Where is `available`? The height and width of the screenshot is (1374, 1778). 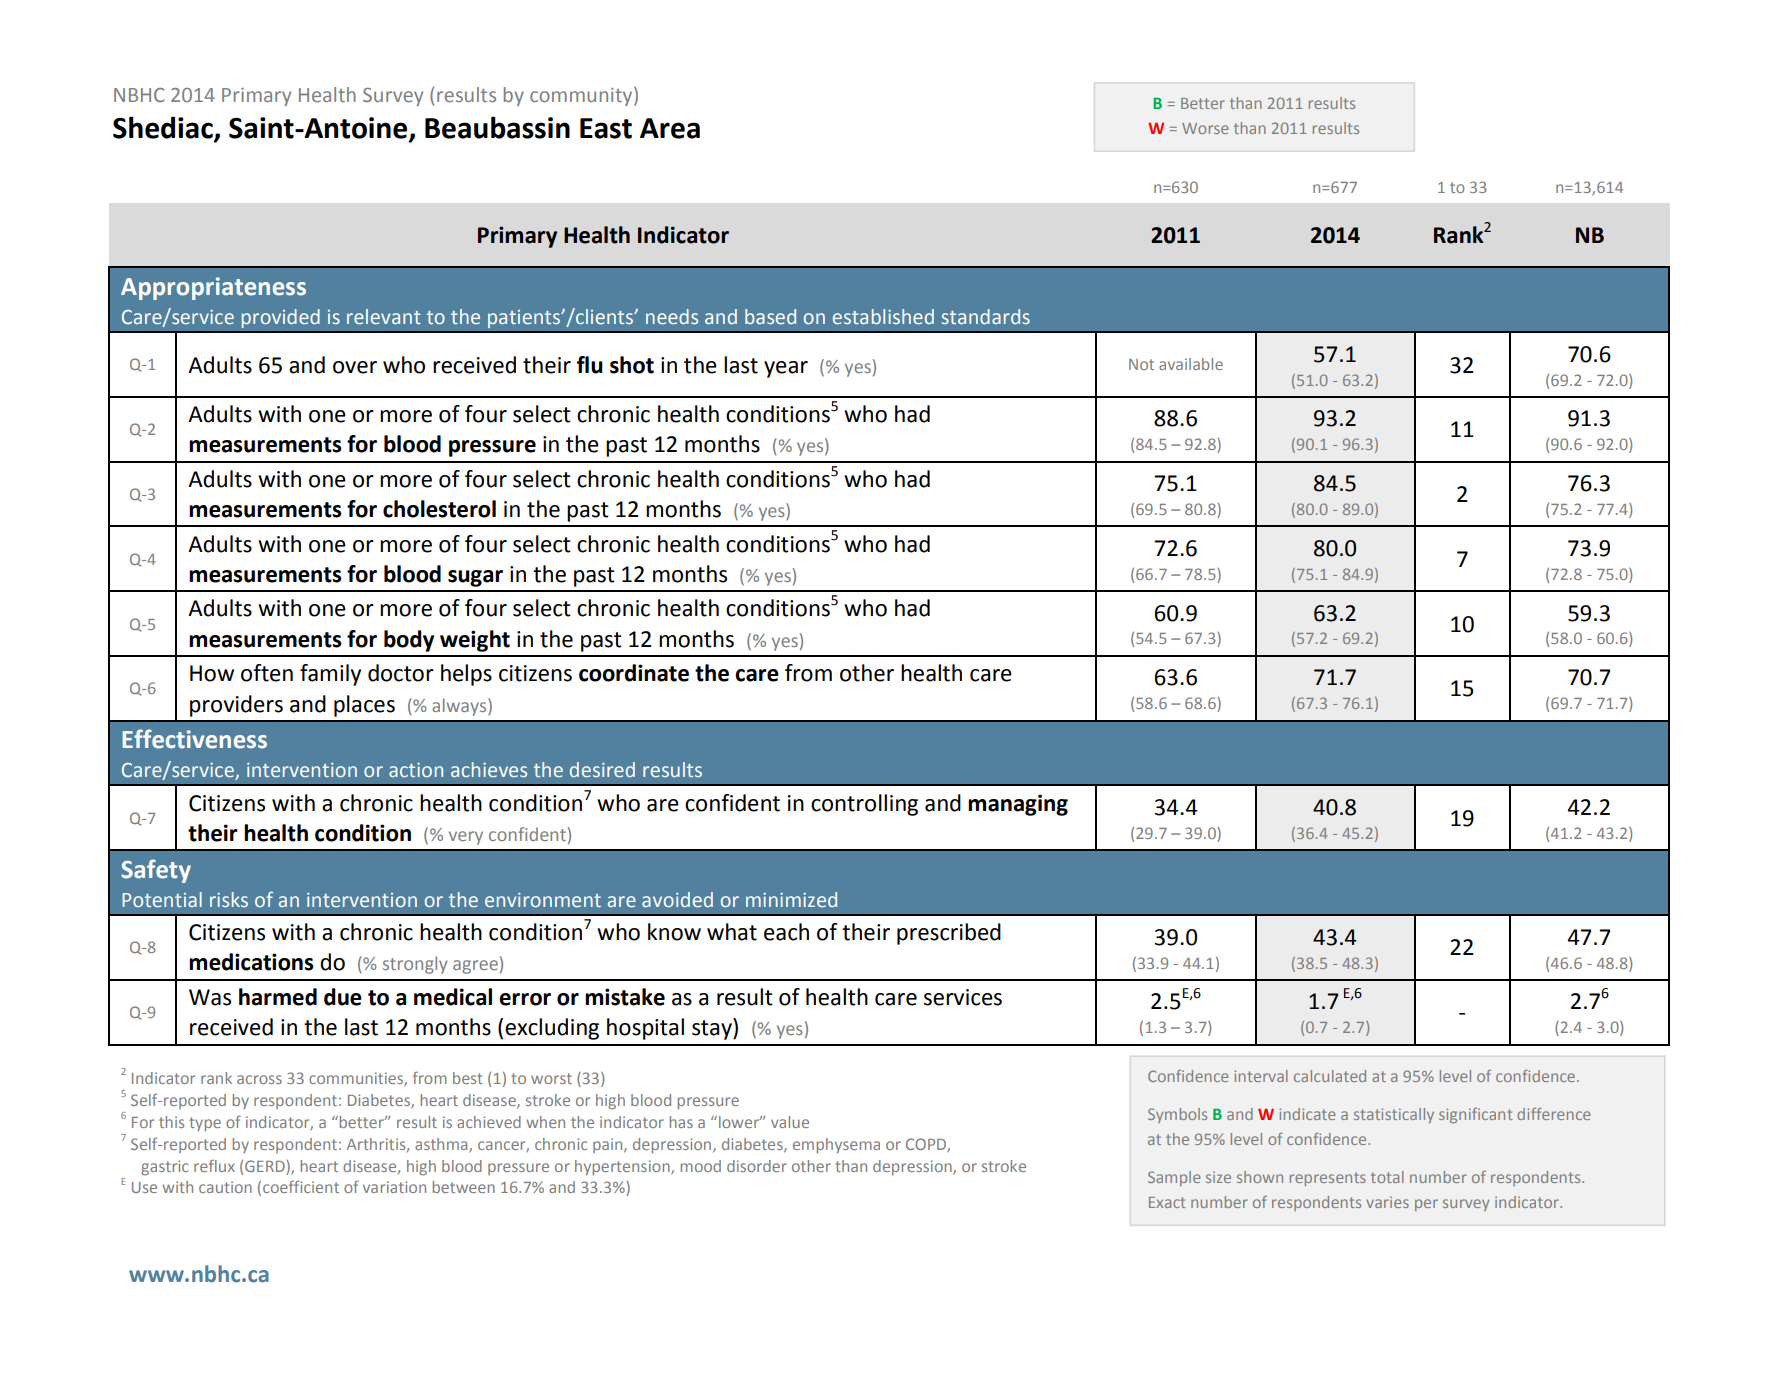 available is located at coordinates (1191, 364).
